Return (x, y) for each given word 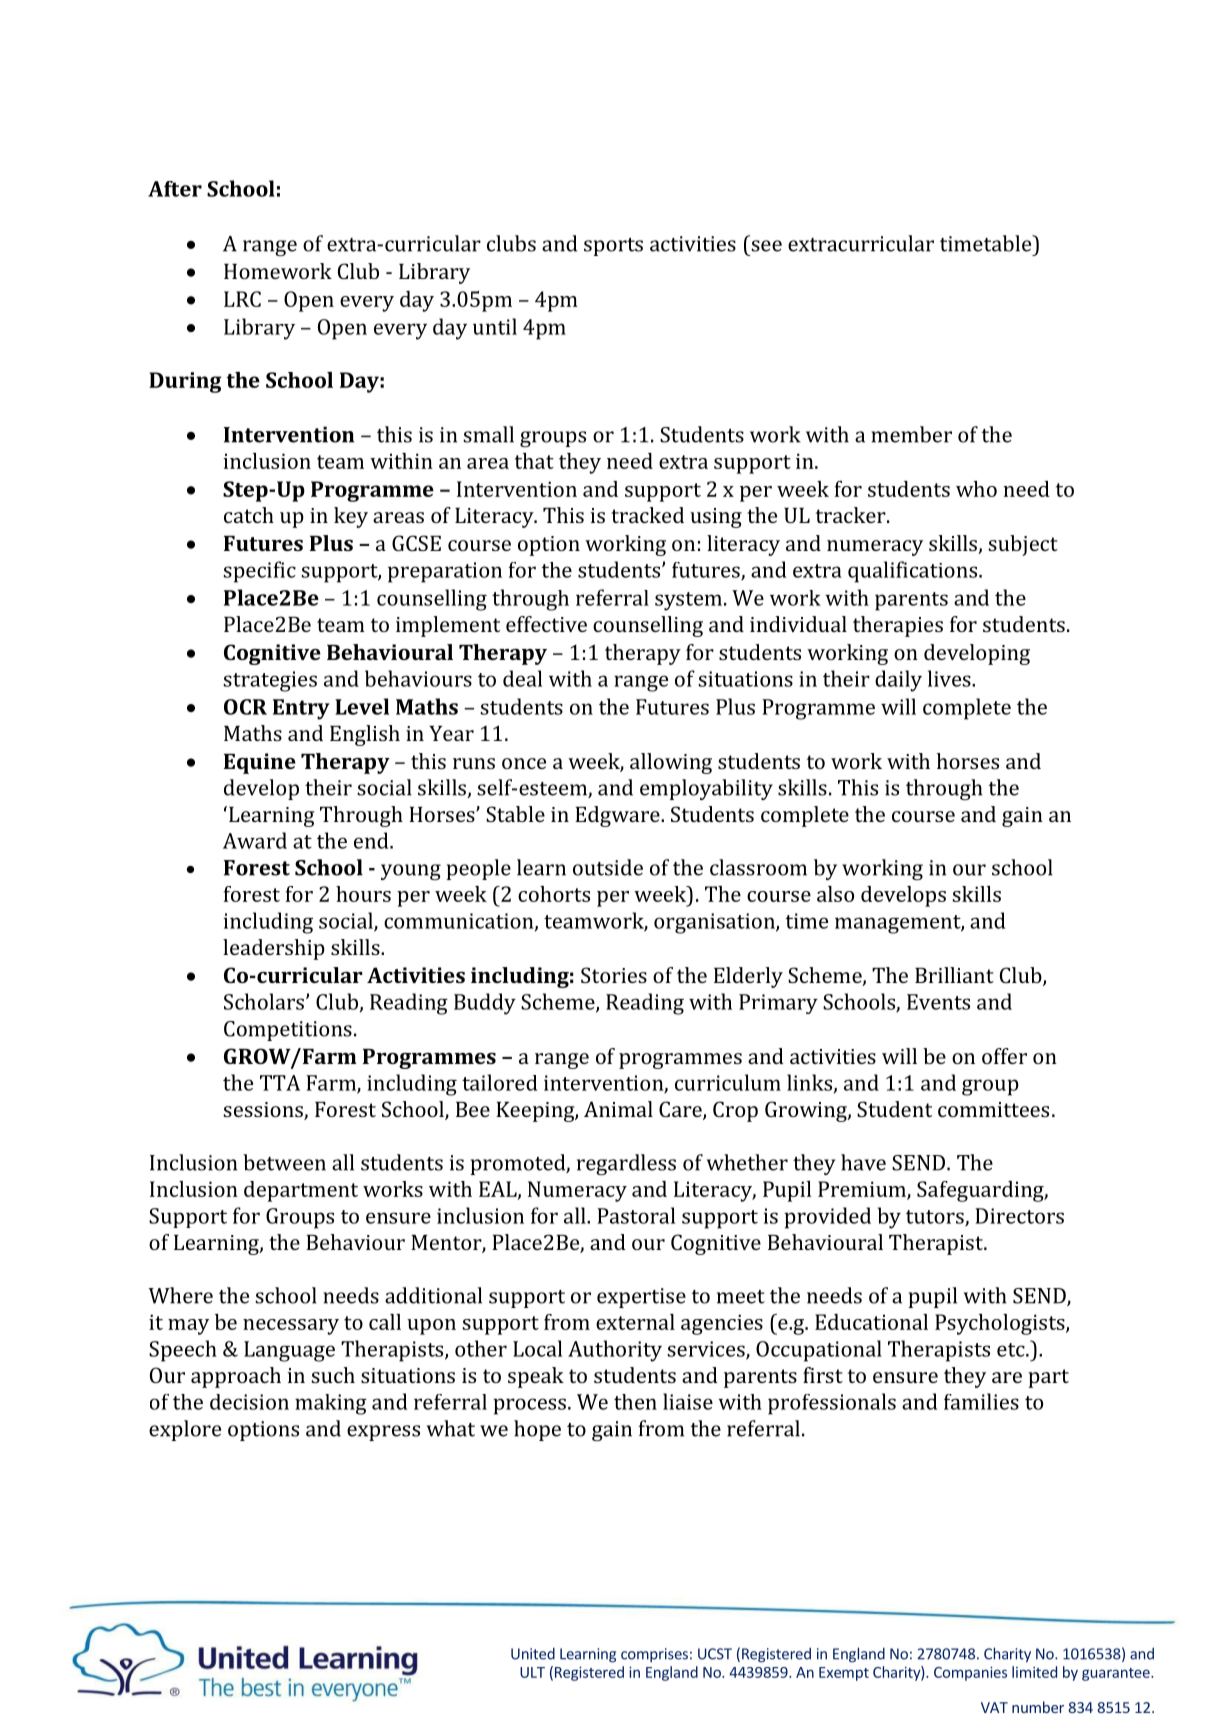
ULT (532, 1672)
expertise (641, 1298)
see (766, 246)
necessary (291, 1327)
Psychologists (1001, 1324)
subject (1023, 545)
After (175, 189)
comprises (654, 1655)
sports (613, 247)
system (688, 601)
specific (259, 572)
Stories (614, 975)
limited (1034, 1672)
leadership (274, 949)
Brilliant (954, 975)
